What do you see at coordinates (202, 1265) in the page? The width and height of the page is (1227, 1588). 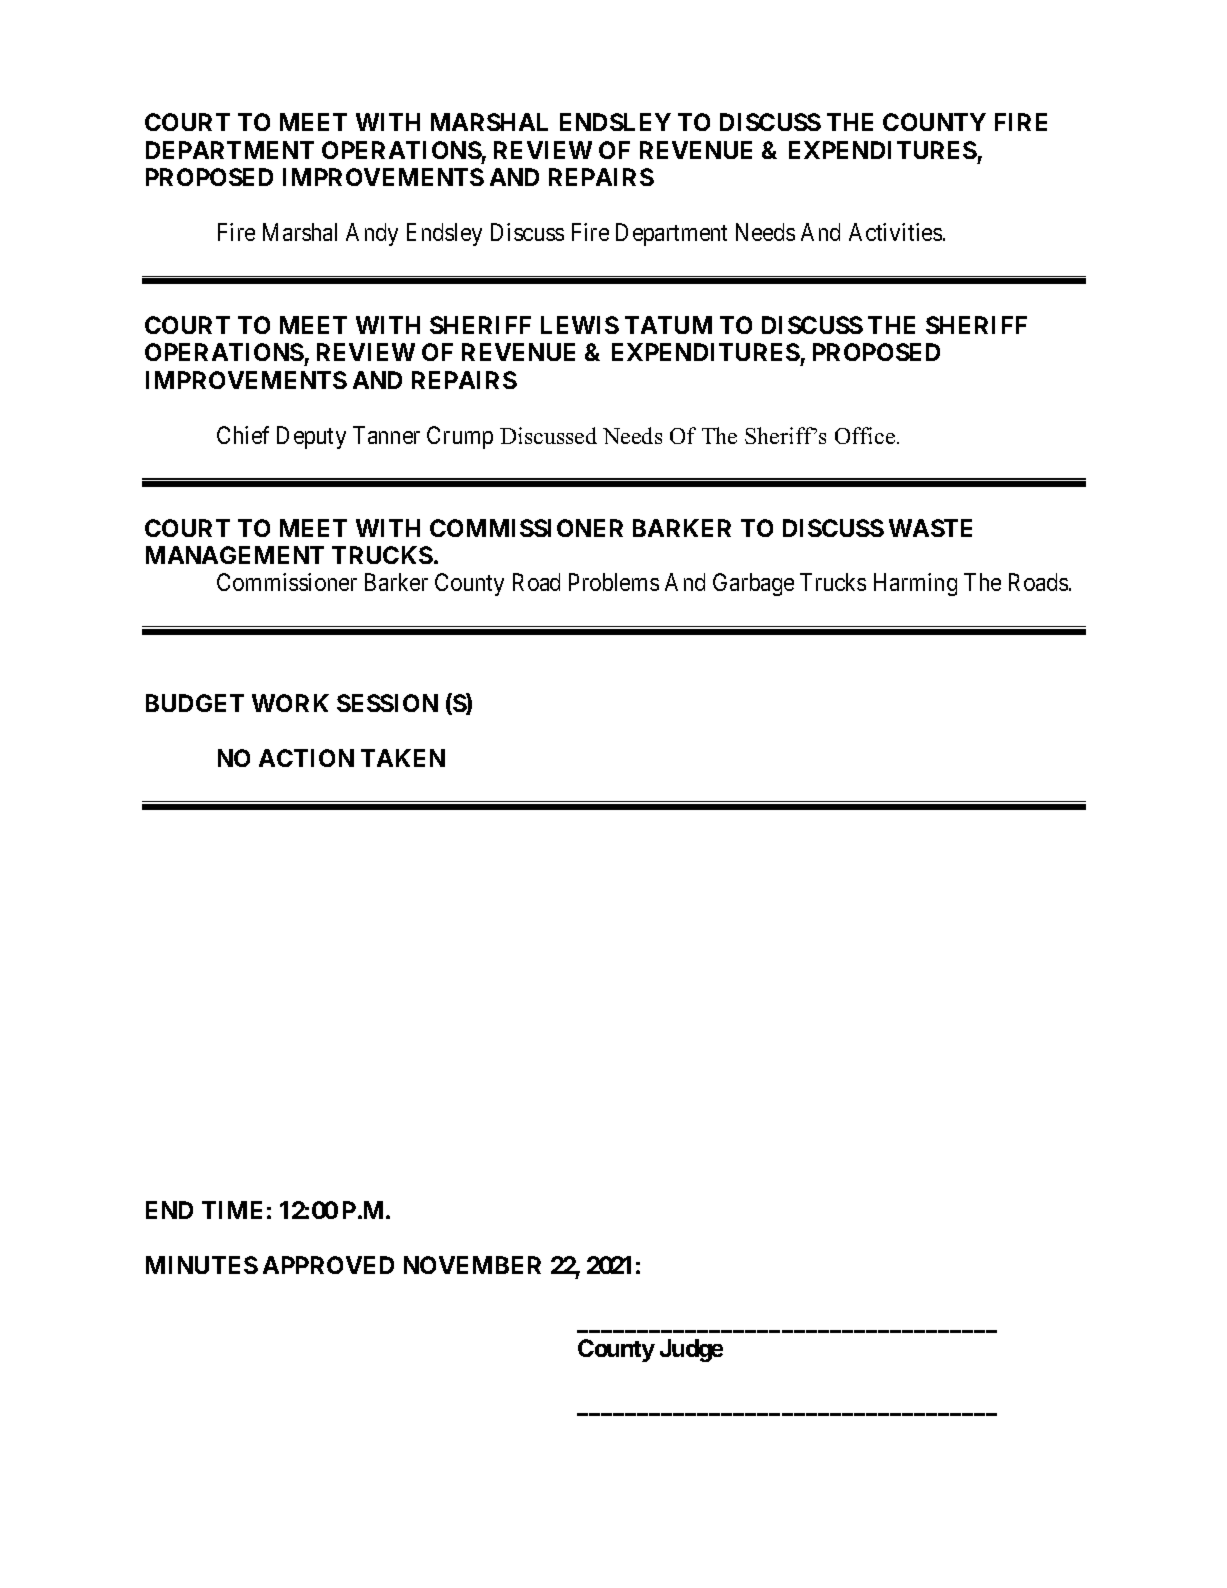 I see `MINUTES` at bounding box center [202, 1265].
